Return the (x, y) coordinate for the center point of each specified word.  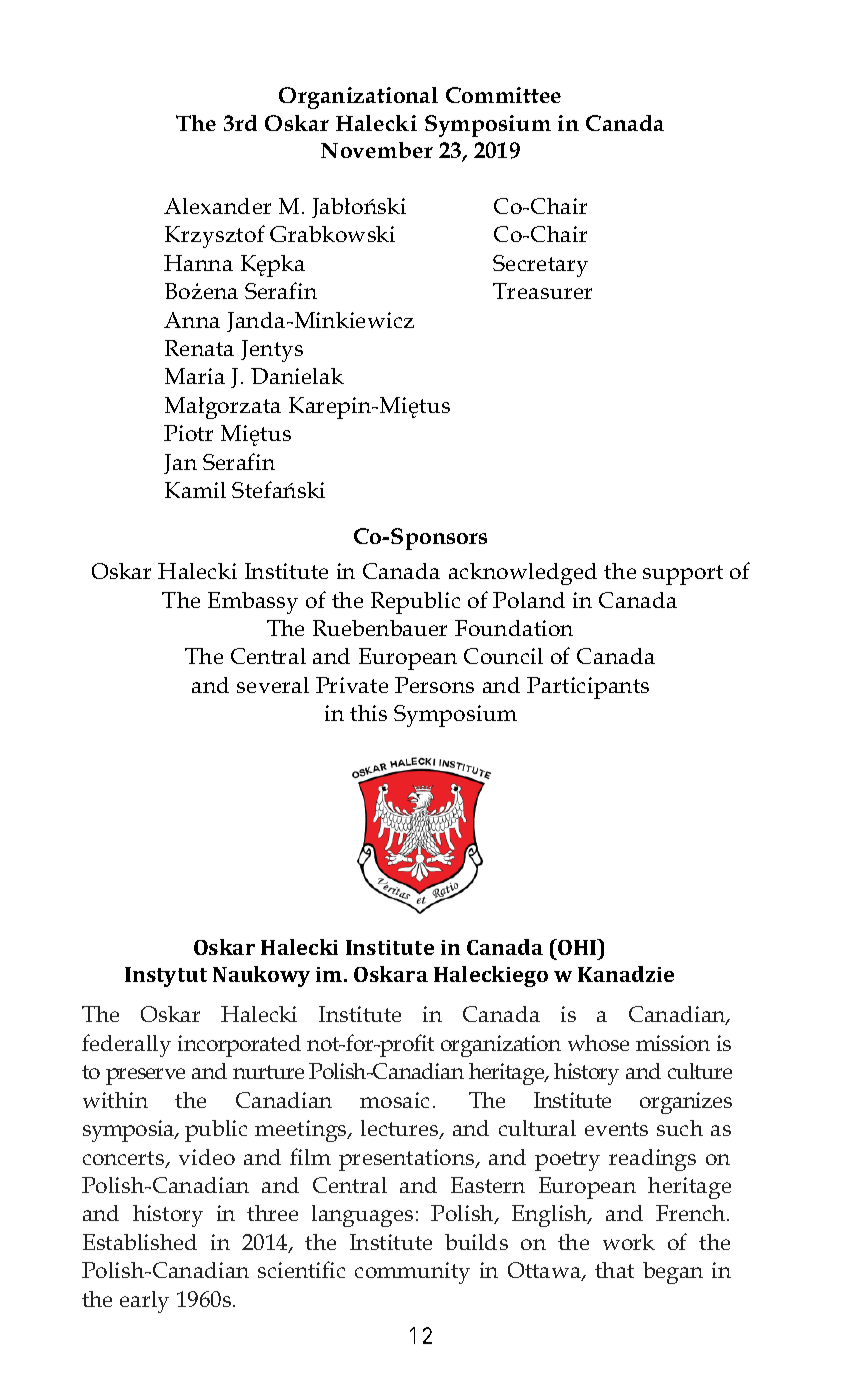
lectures (401, 1129)
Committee (503, 95)
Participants (588, 688)
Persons (434, 685)
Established (140, 1242)
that (614, 1270)
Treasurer (542, 291)
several (273, 685)
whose (598, 1043)
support (683, 575)
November (377, 150)
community (412, 1273)
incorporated (239, 1046)
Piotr (188, 433)
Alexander (217, 206)
